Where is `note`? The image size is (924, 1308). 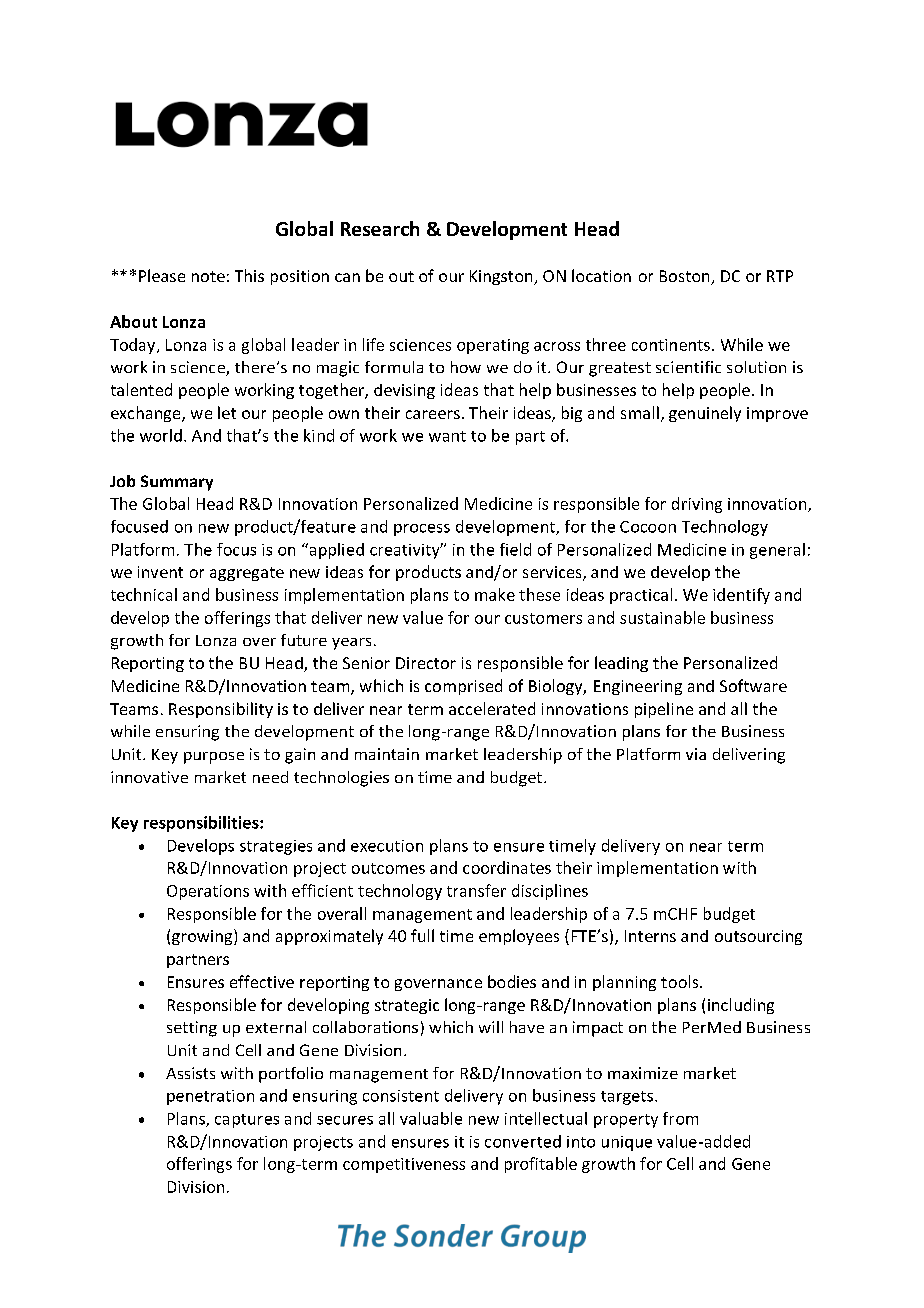 note is located at coordinates (208, 276).
